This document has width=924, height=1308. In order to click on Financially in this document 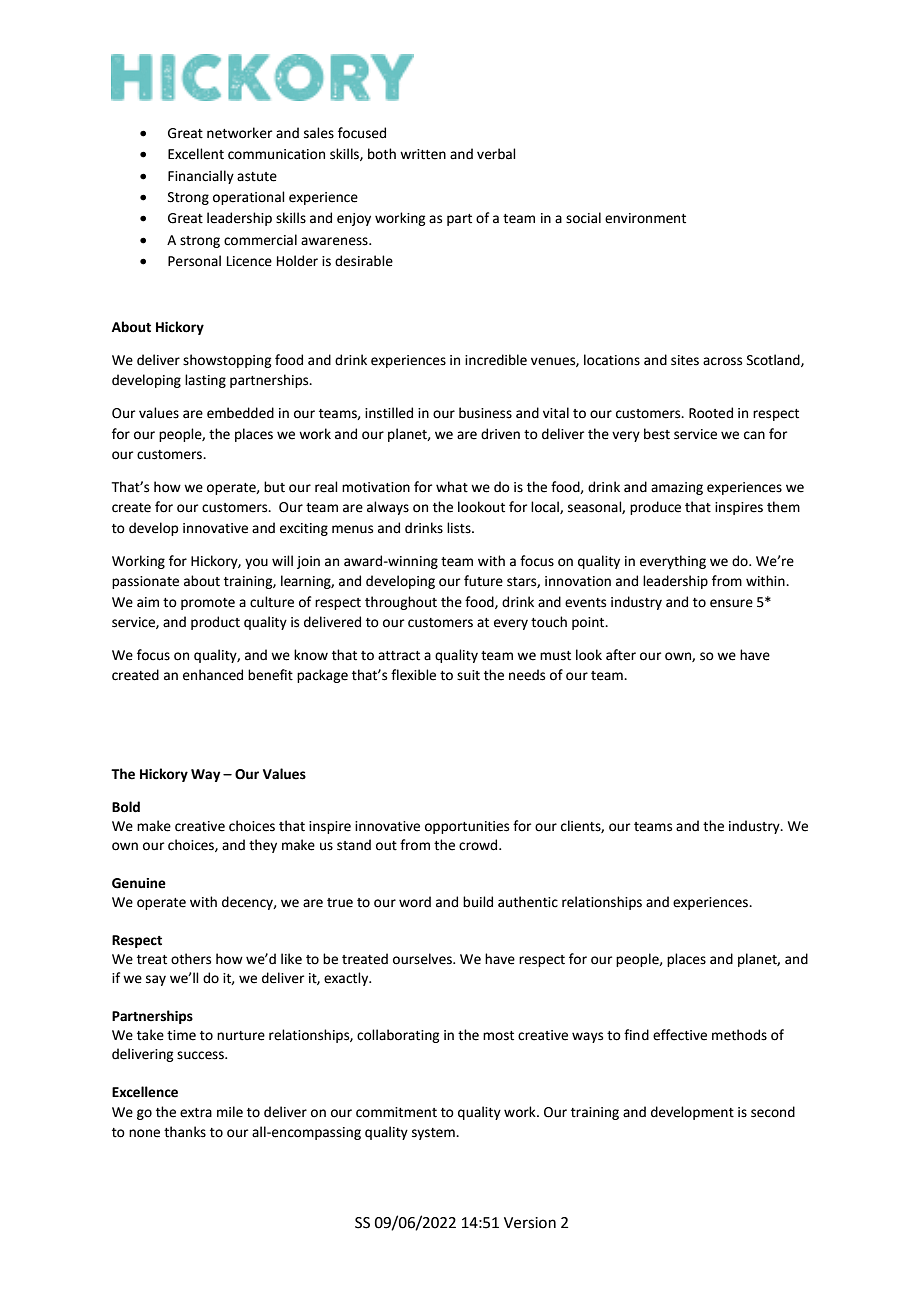, I will do `click(201, 177)`.
